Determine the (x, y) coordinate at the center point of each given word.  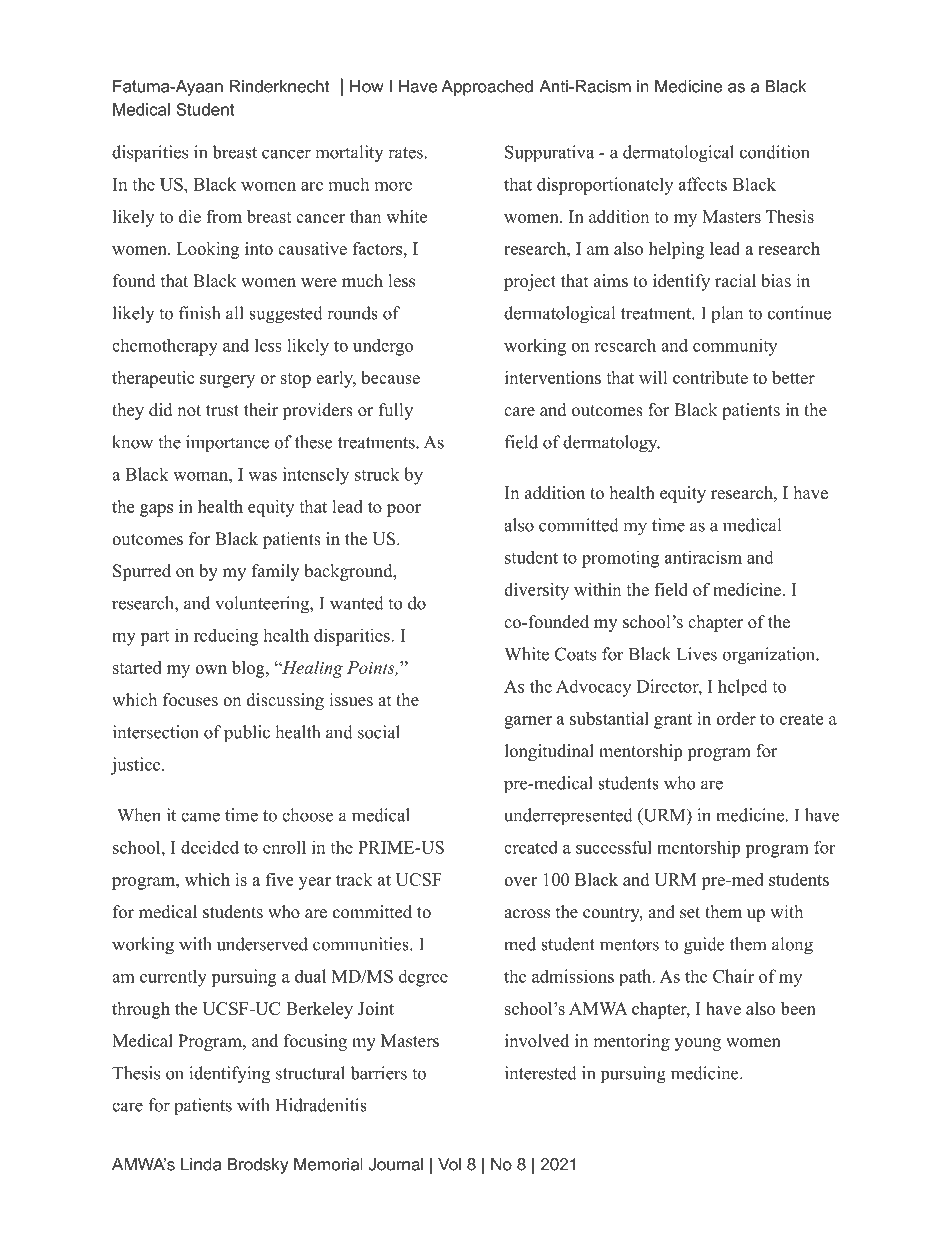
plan (727, 315)
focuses (190, 700)
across (527, 914)
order (736, 718)
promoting (620, 559)
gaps (156, 510)
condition (774, 152)
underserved (262, 944)
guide (704, 946)
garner (528, 722)
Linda (201, 1164)
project (530, 282)
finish (199, 313)
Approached (487, 88)
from (224, 216)
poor (404, 510)
